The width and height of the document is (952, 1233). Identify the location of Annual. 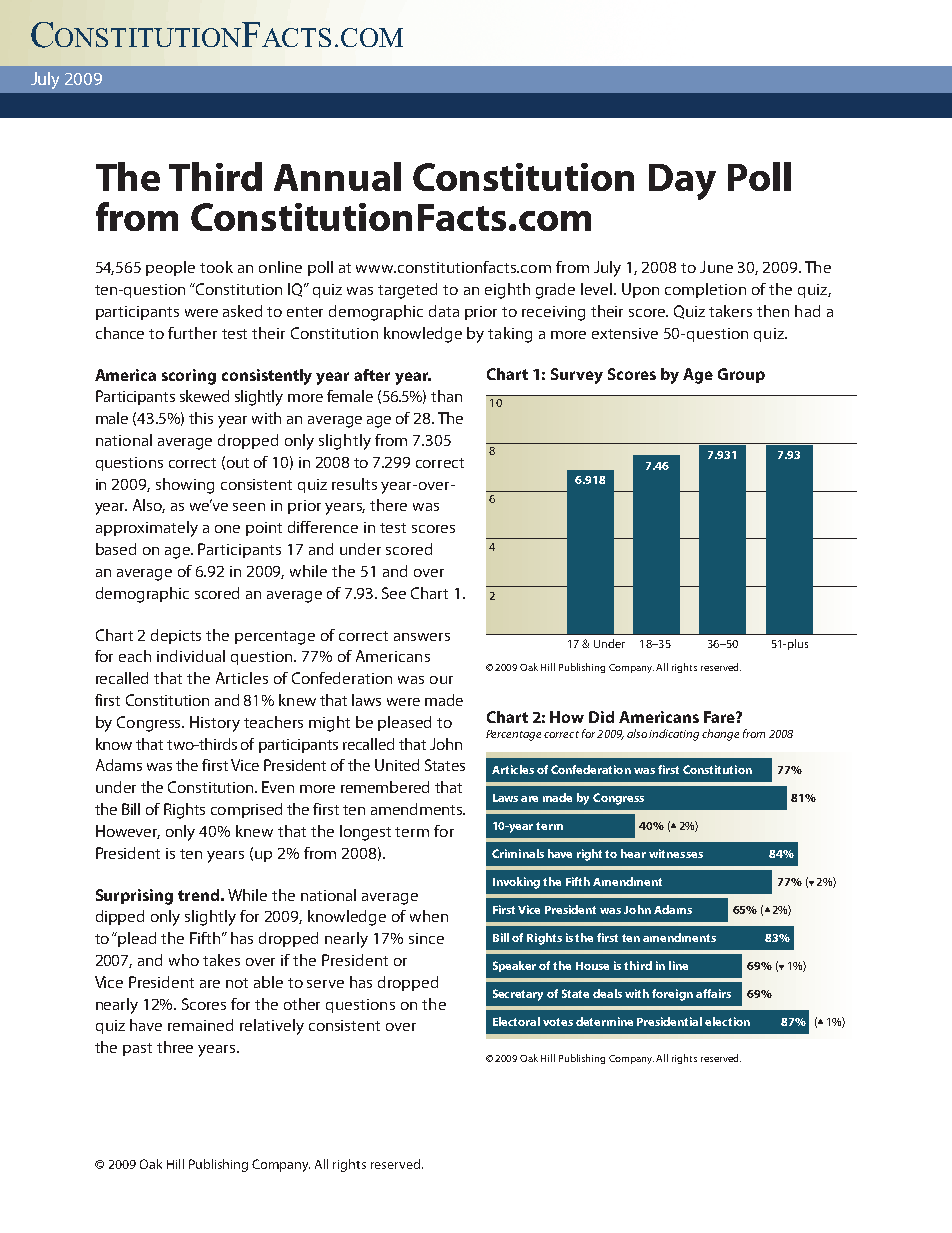
(337, 176).
